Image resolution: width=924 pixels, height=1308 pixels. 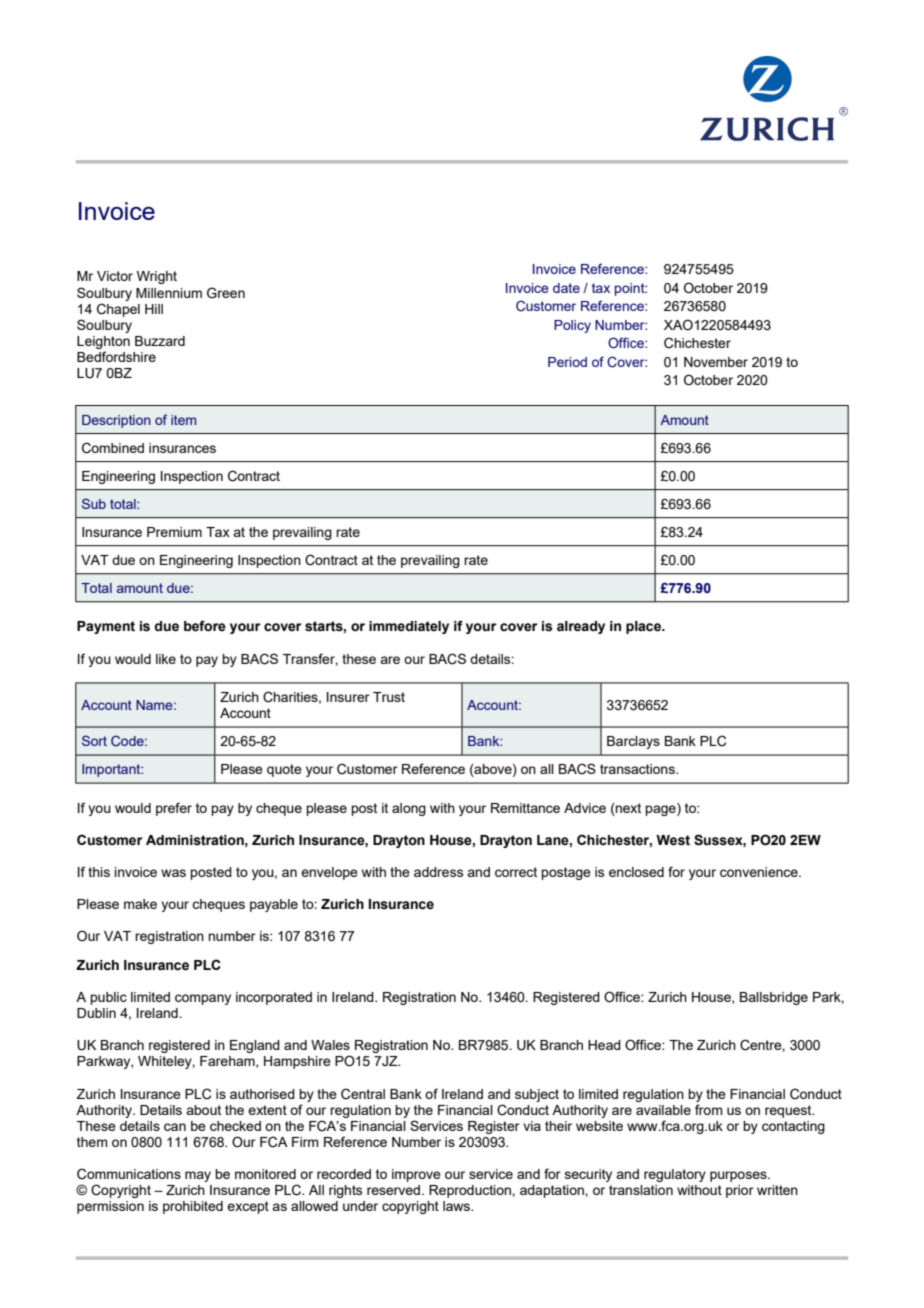 I want to click on Millennium, so click(x=169, y=293).
